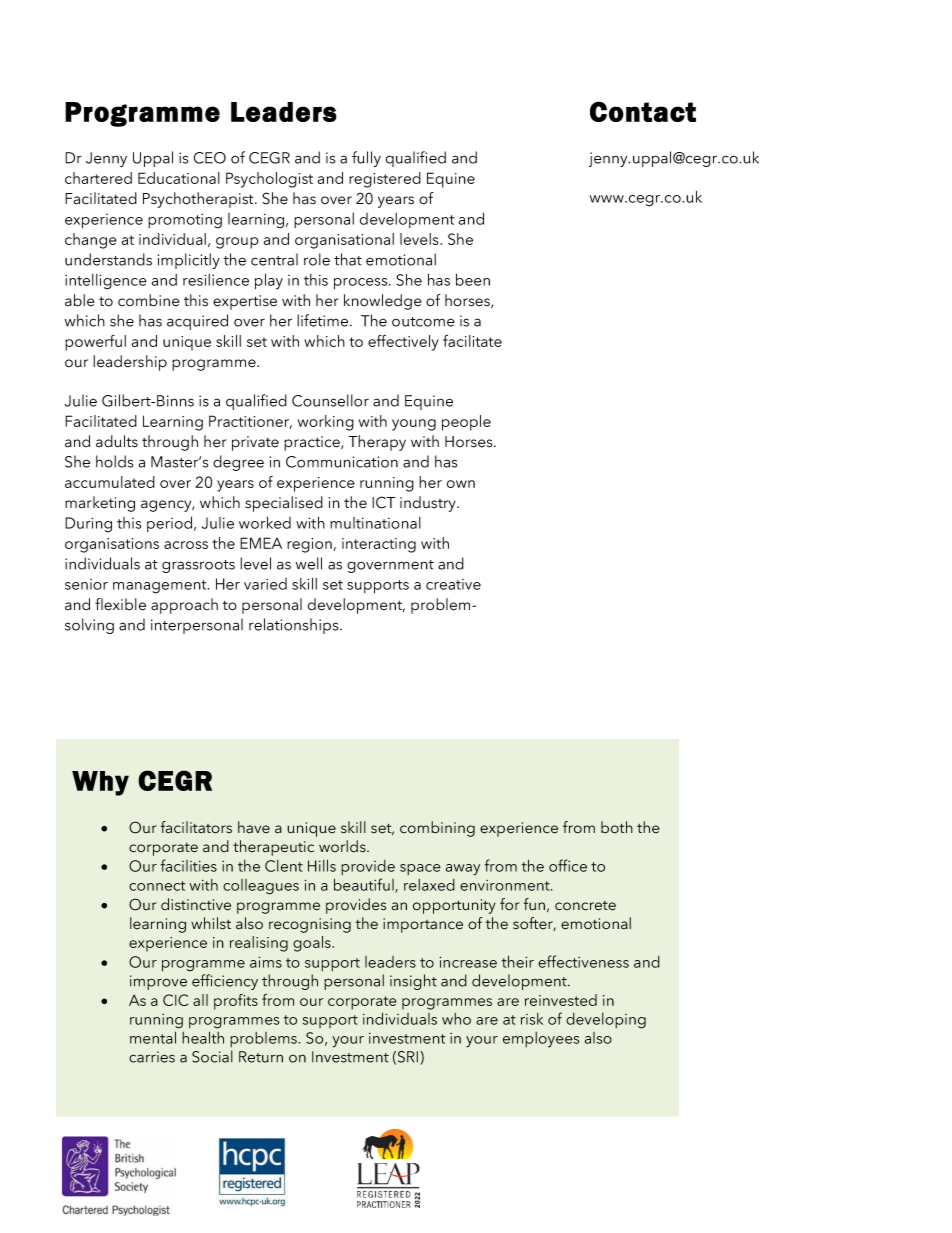 The width and height of the page is (952, 1233). What do you see at coordinates (366, 159) in the page?
I see `fully` at bounding box center [366, 159].
